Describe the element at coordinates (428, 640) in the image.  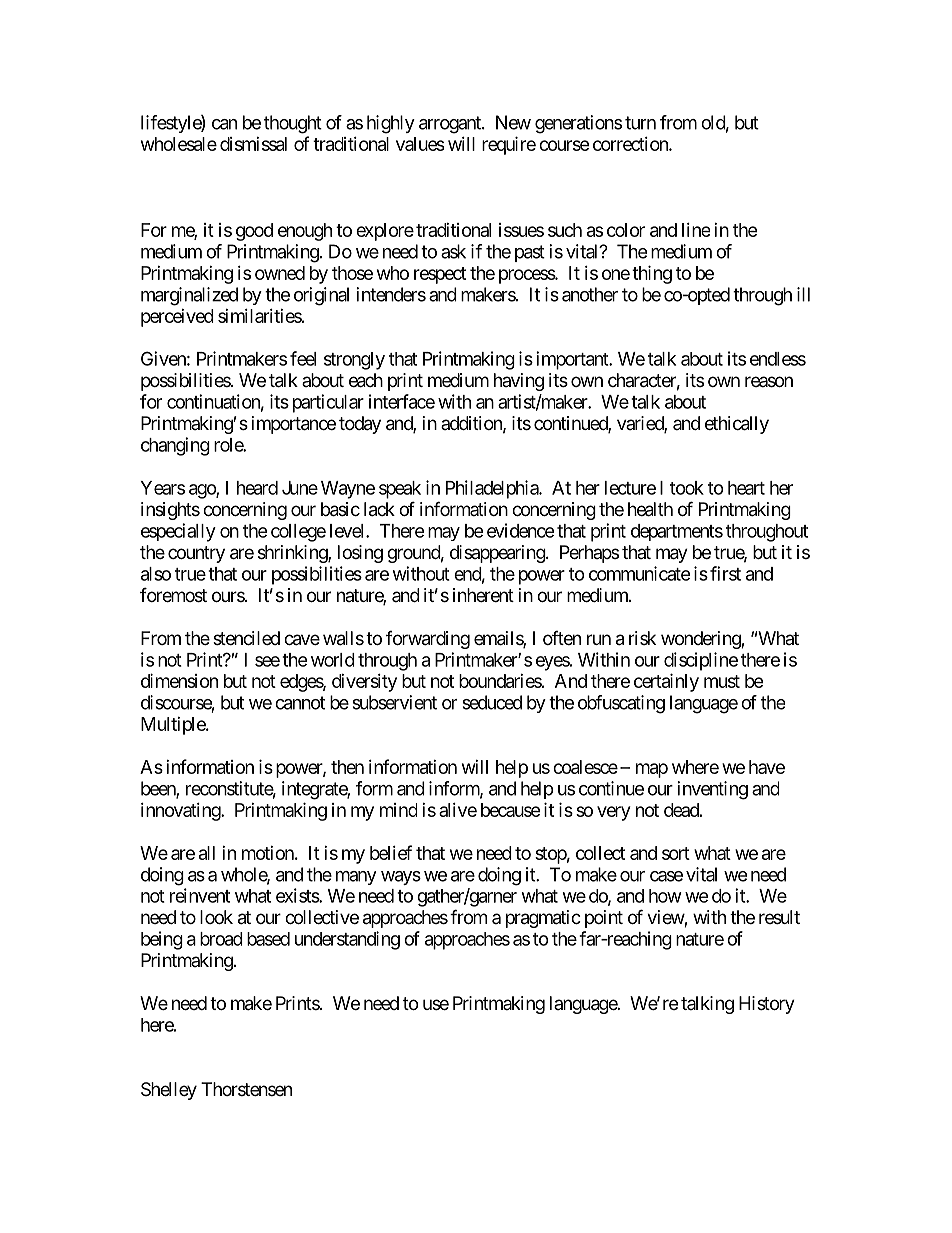
I see `forwarding` at that location.
